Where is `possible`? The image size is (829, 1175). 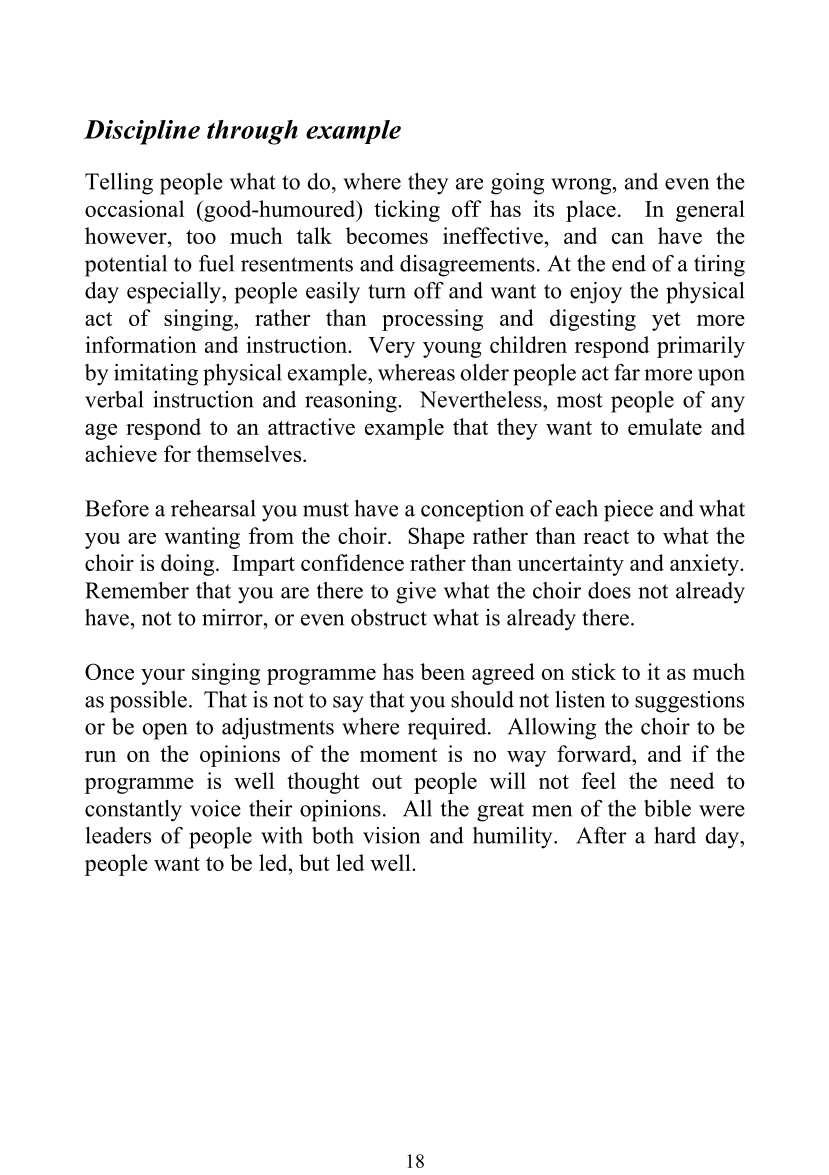 possible is located at coordinates (148, 702).
